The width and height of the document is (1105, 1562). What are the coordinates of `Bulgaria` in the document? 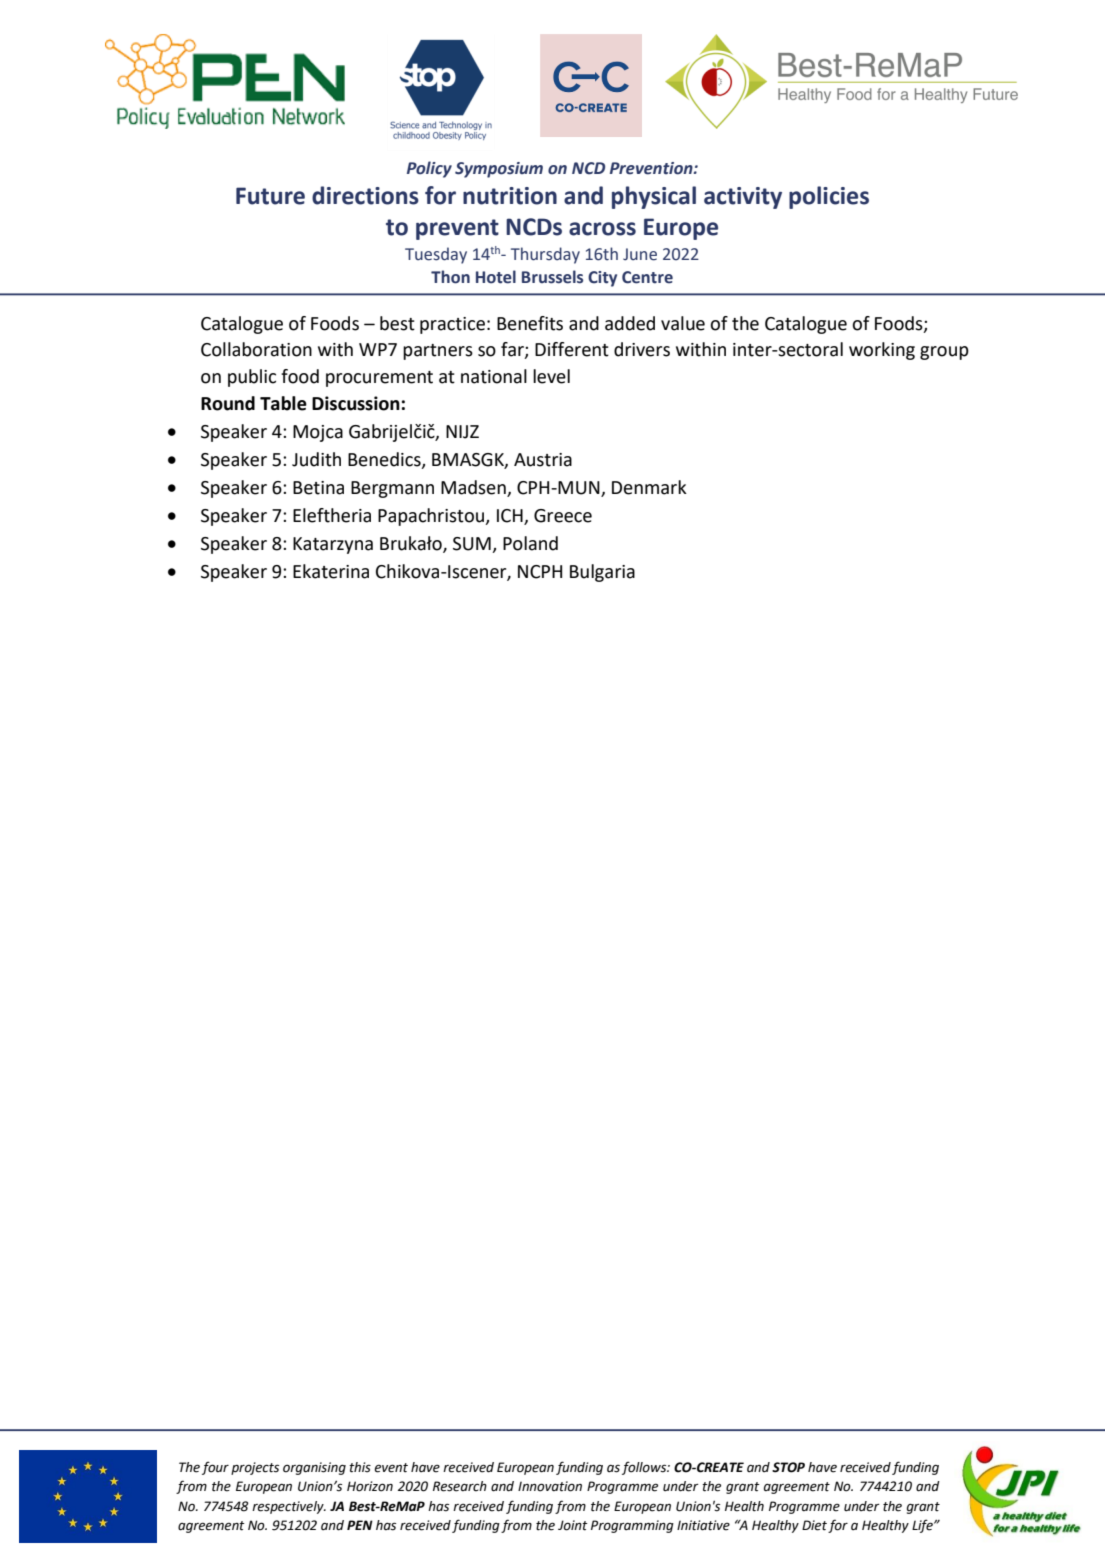 It's located at (602, 573).
